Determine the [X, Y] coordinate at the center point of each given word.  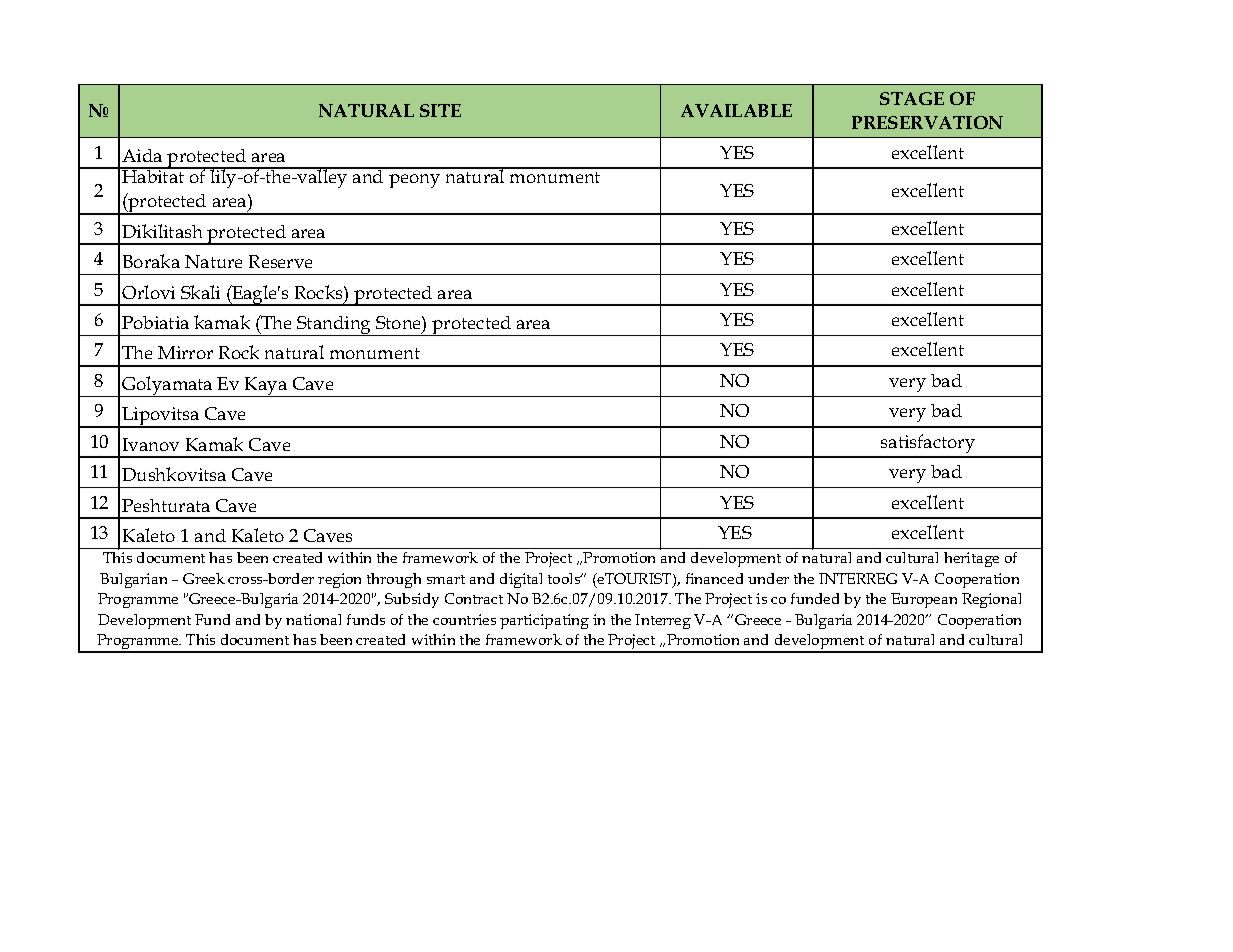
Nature [213, 261]
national [313, 619]
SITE [440, 110]
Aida [142, 155]
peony [414, 181]
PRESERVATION [927, 122]
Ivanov [151, 444]
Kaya [266, 387]
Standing [334, 326]
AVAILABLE [736, 110]
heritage [971, 559]
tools [565, 578]
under [768, 578]
